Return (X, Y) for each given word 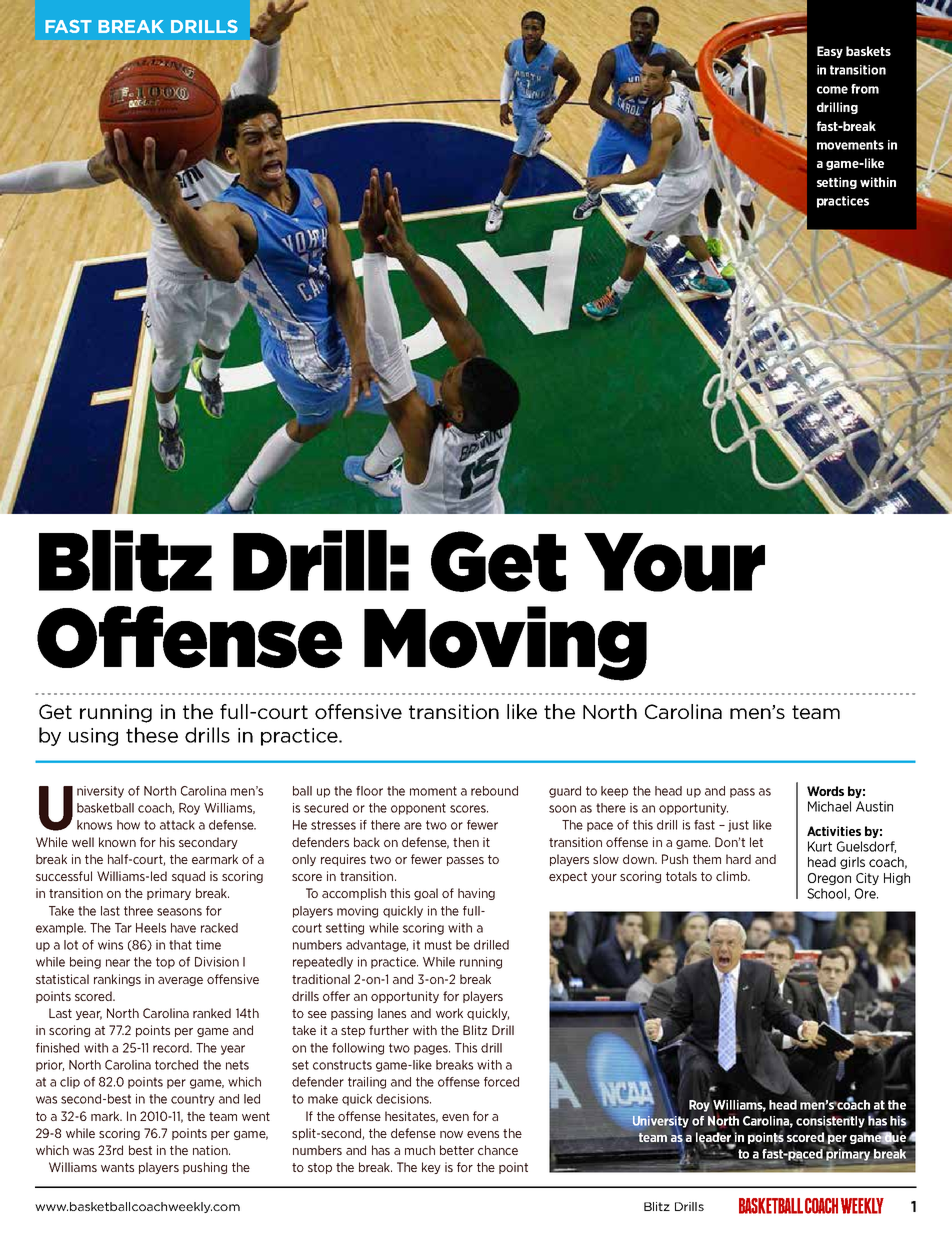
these (152, 735)
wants (117, 1167)
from (865, 89)
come (832, 90)
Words (825, 791)
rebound (494, 791)
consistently (830, 1123)
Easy (830, 52)
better (457, 1150)
